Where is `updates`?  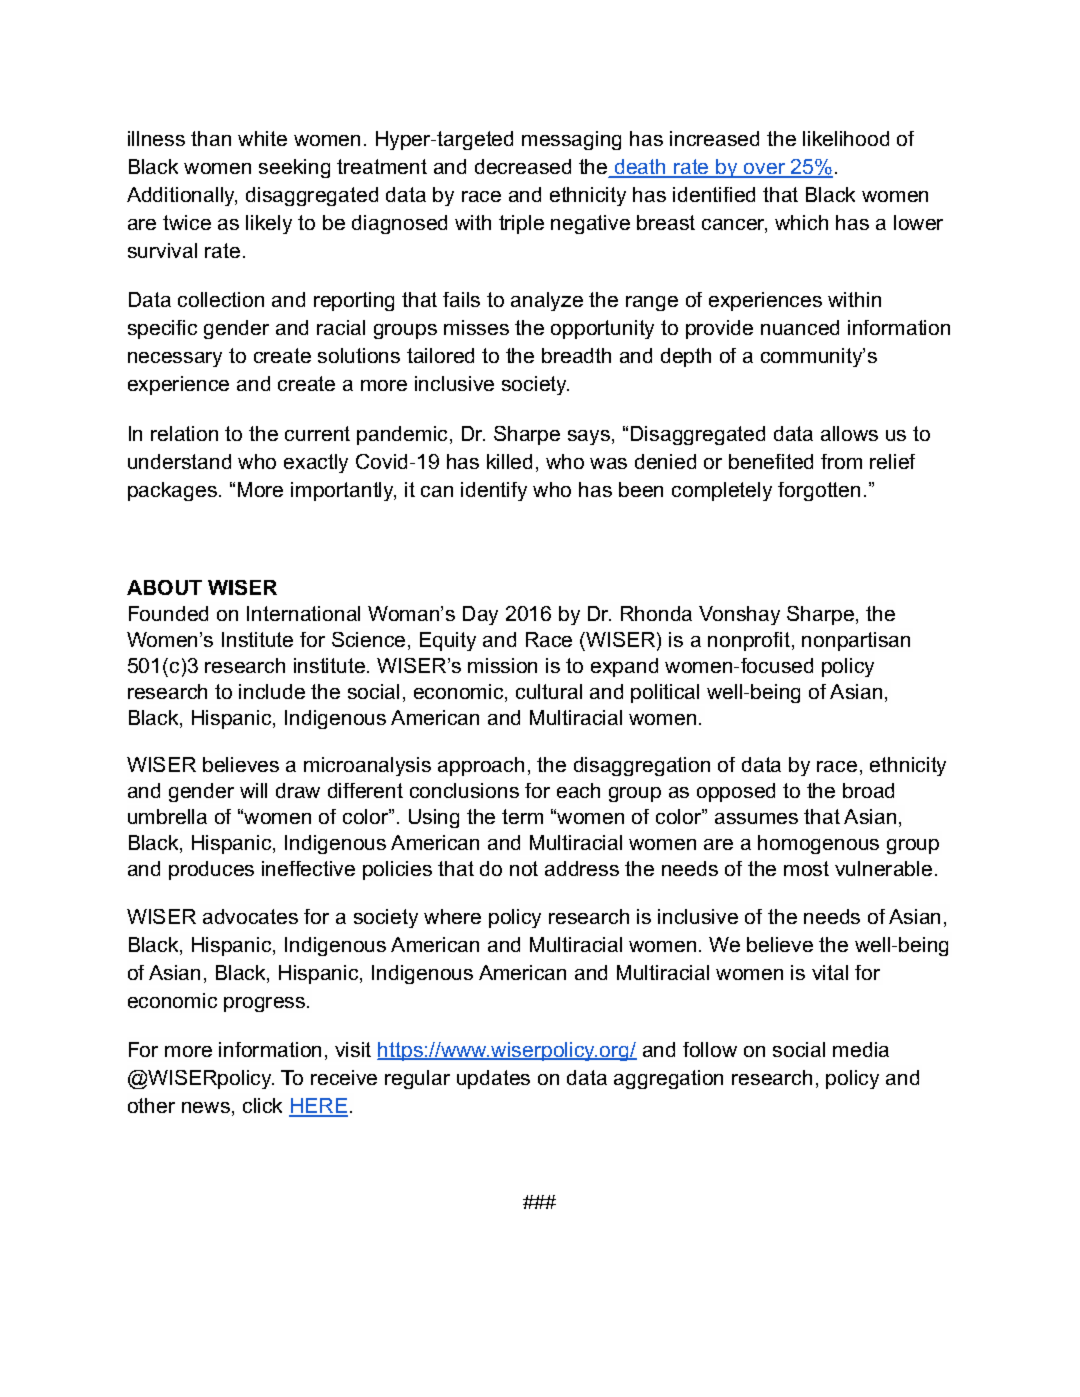
updates is located at coordinates (493, 1079).
